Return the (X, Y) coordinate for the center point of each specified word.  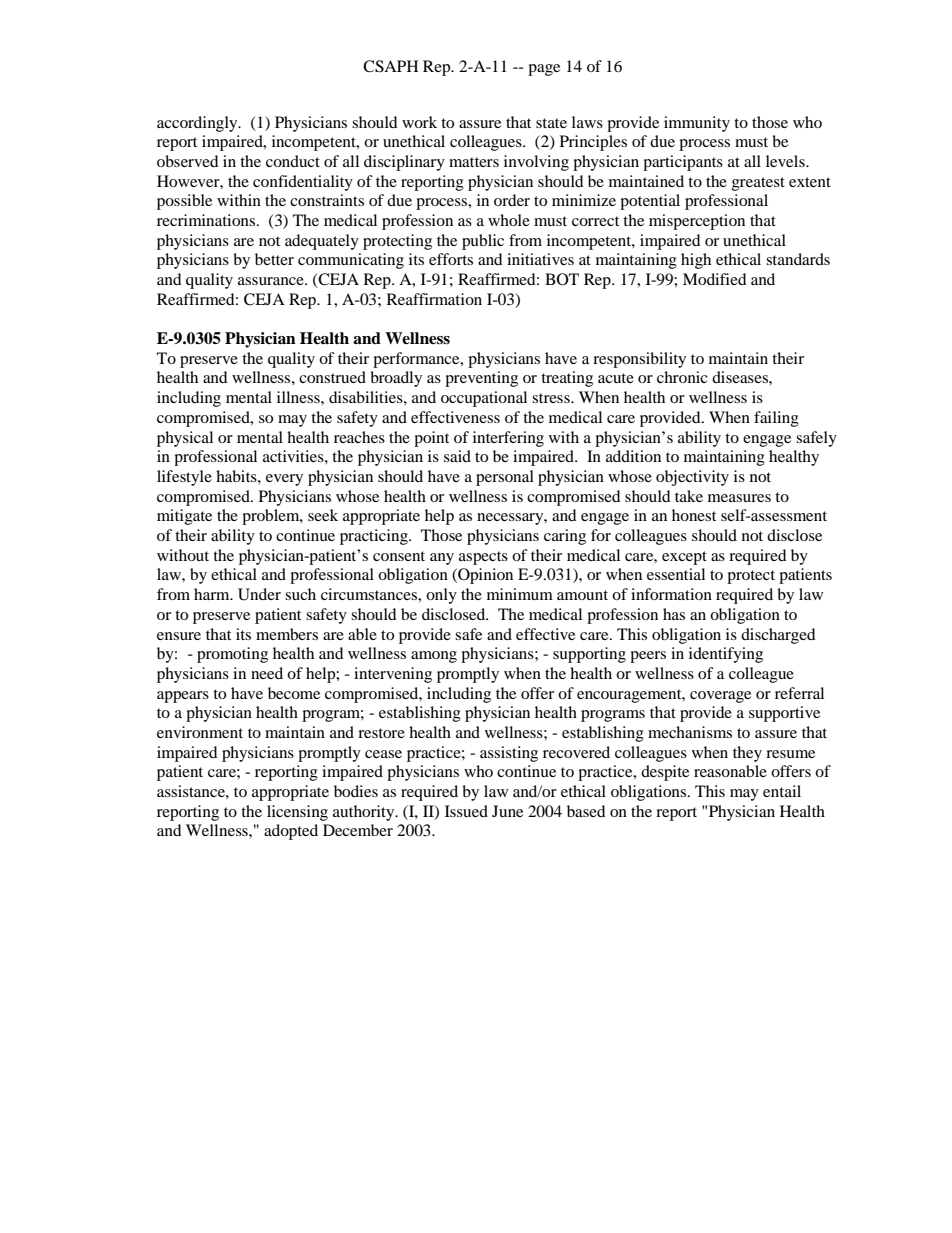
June (507, 811)
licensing (297, 813)
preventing (481, 379)
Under (259, 594)
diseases (741, 377)
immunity (697, 124)
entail (782, 791)
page (544, 70)
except (684, 558)
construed (332, 377)
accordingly (198, 124)
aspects (483, 558)
